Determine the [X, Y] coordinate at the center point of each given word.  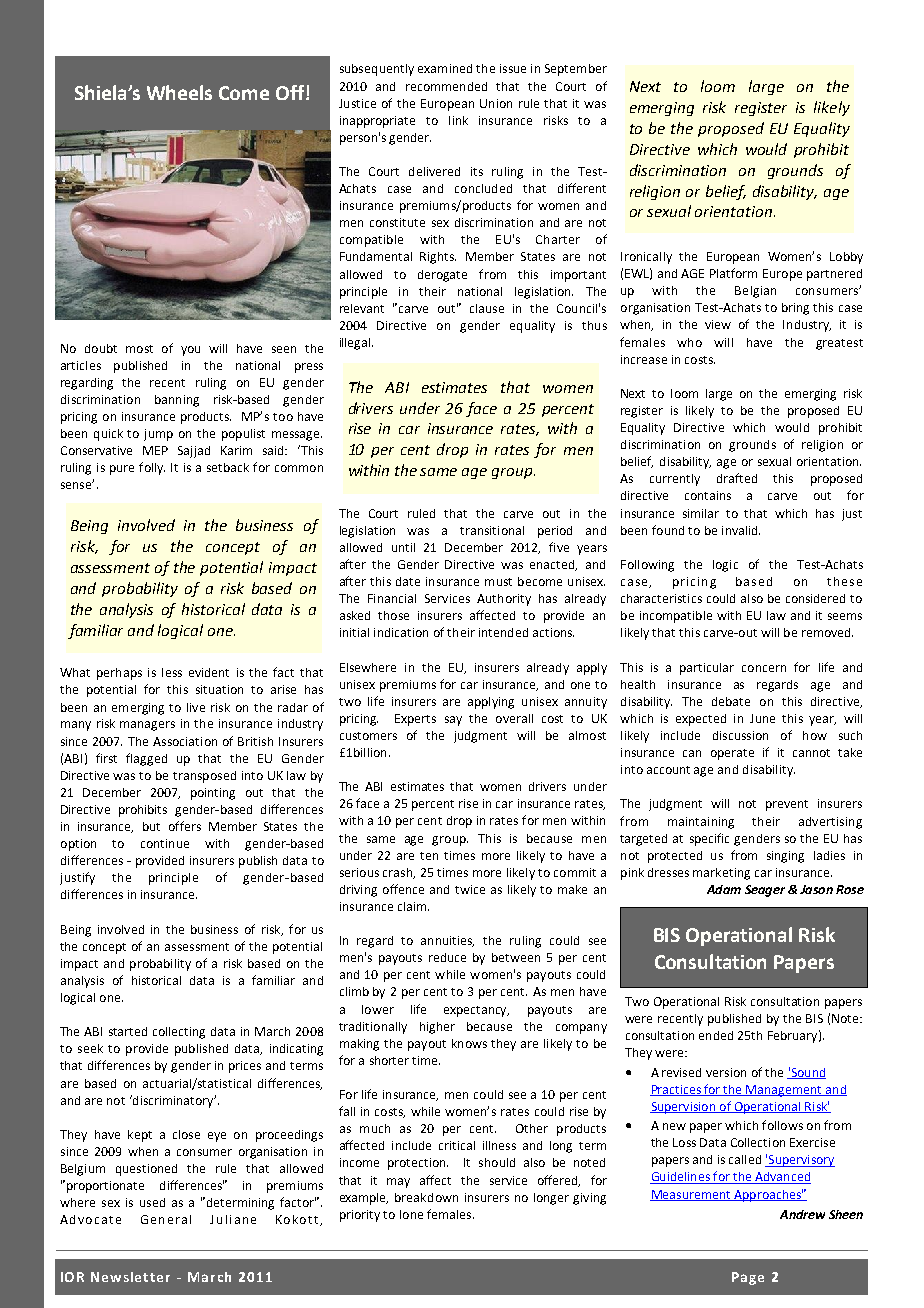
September [576, 70]
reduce [447, 957]
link [458, 120]
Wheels [179, 92]
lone [411, 1214]
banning [177, 401]
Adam [724, 889]
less [172, 672]
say [453, 721]
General [166, 1219]
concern [764, 668]
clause [487, 308]
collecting [179, 1033]
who [689, 342]
